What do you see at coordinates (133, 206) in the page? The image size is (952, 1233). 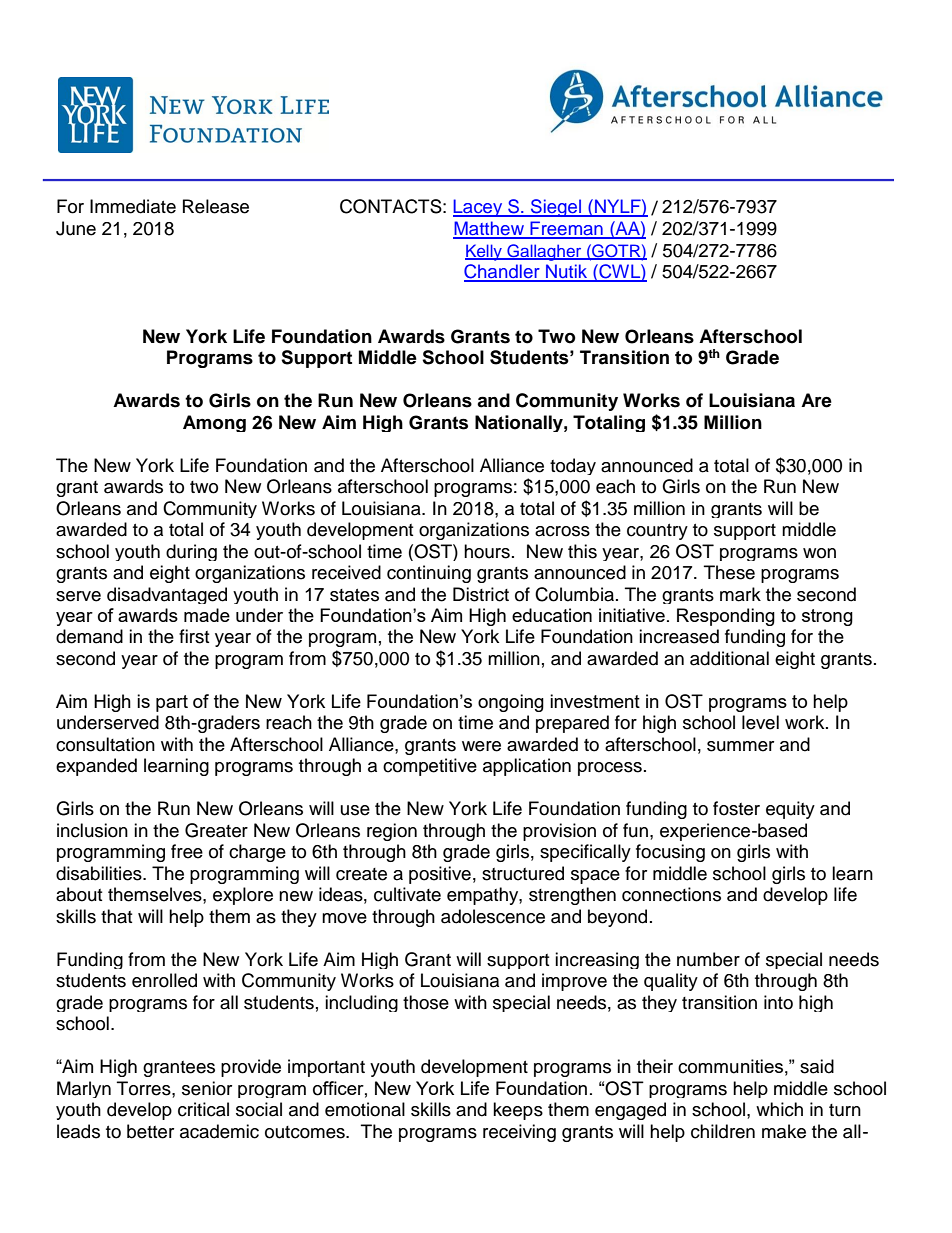 I see `Immediate` at bounding box center [133, 206].
